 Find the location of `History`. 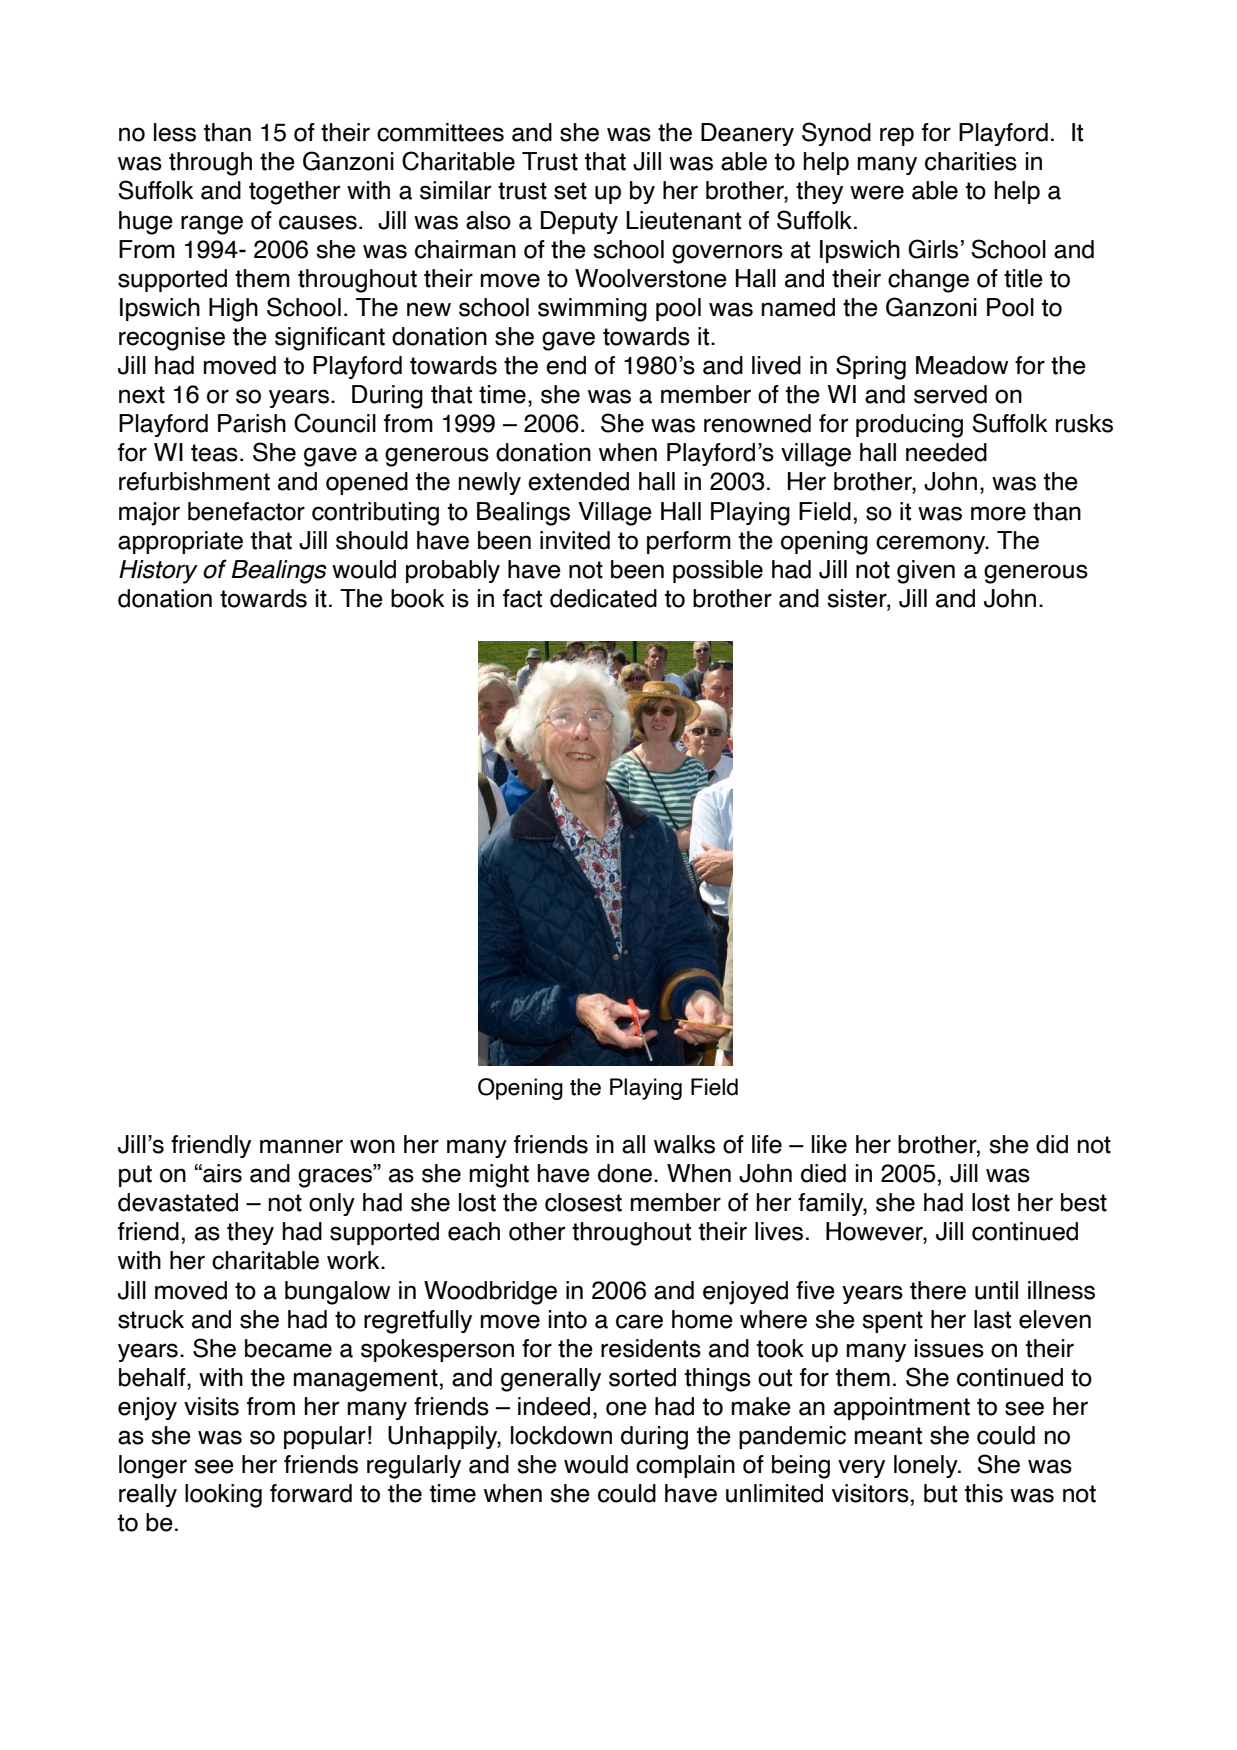

History is located at coordinates (158, 572).
